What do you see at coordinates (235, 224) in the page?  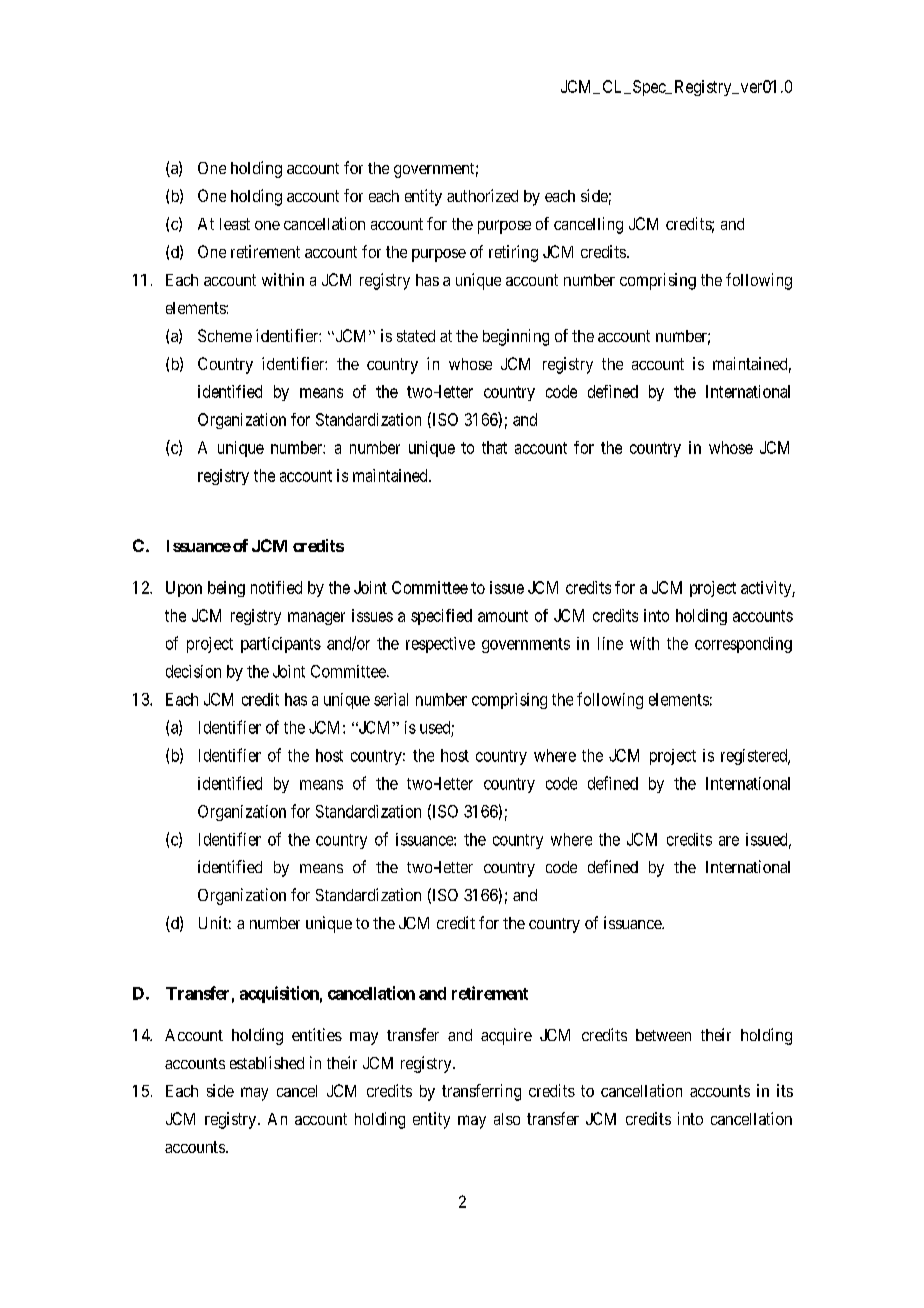 I see `least` at bounding box center [235, 224].
